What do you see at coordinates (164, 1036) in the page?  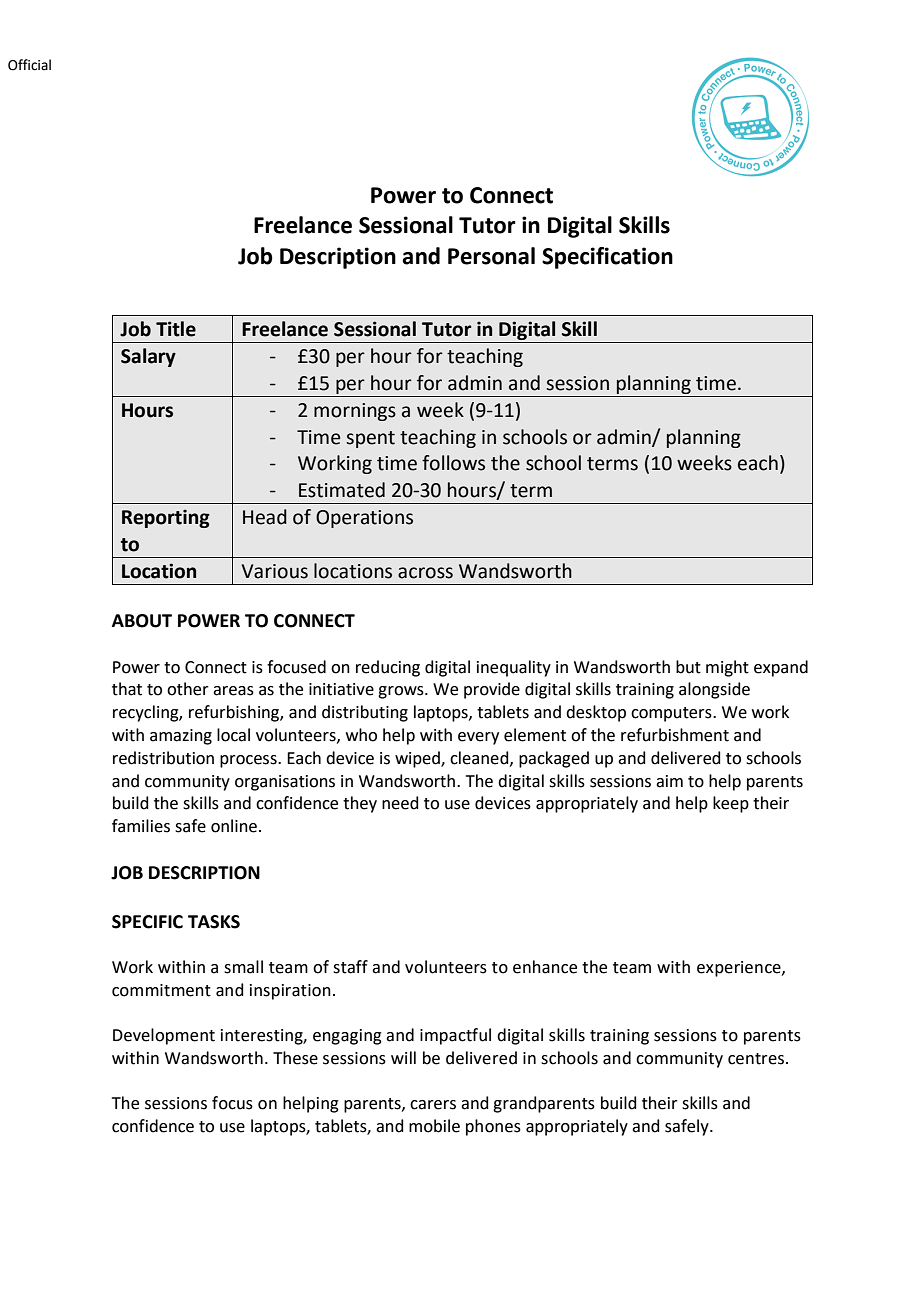 I see `Development` at bounding box center [164, 1036].
